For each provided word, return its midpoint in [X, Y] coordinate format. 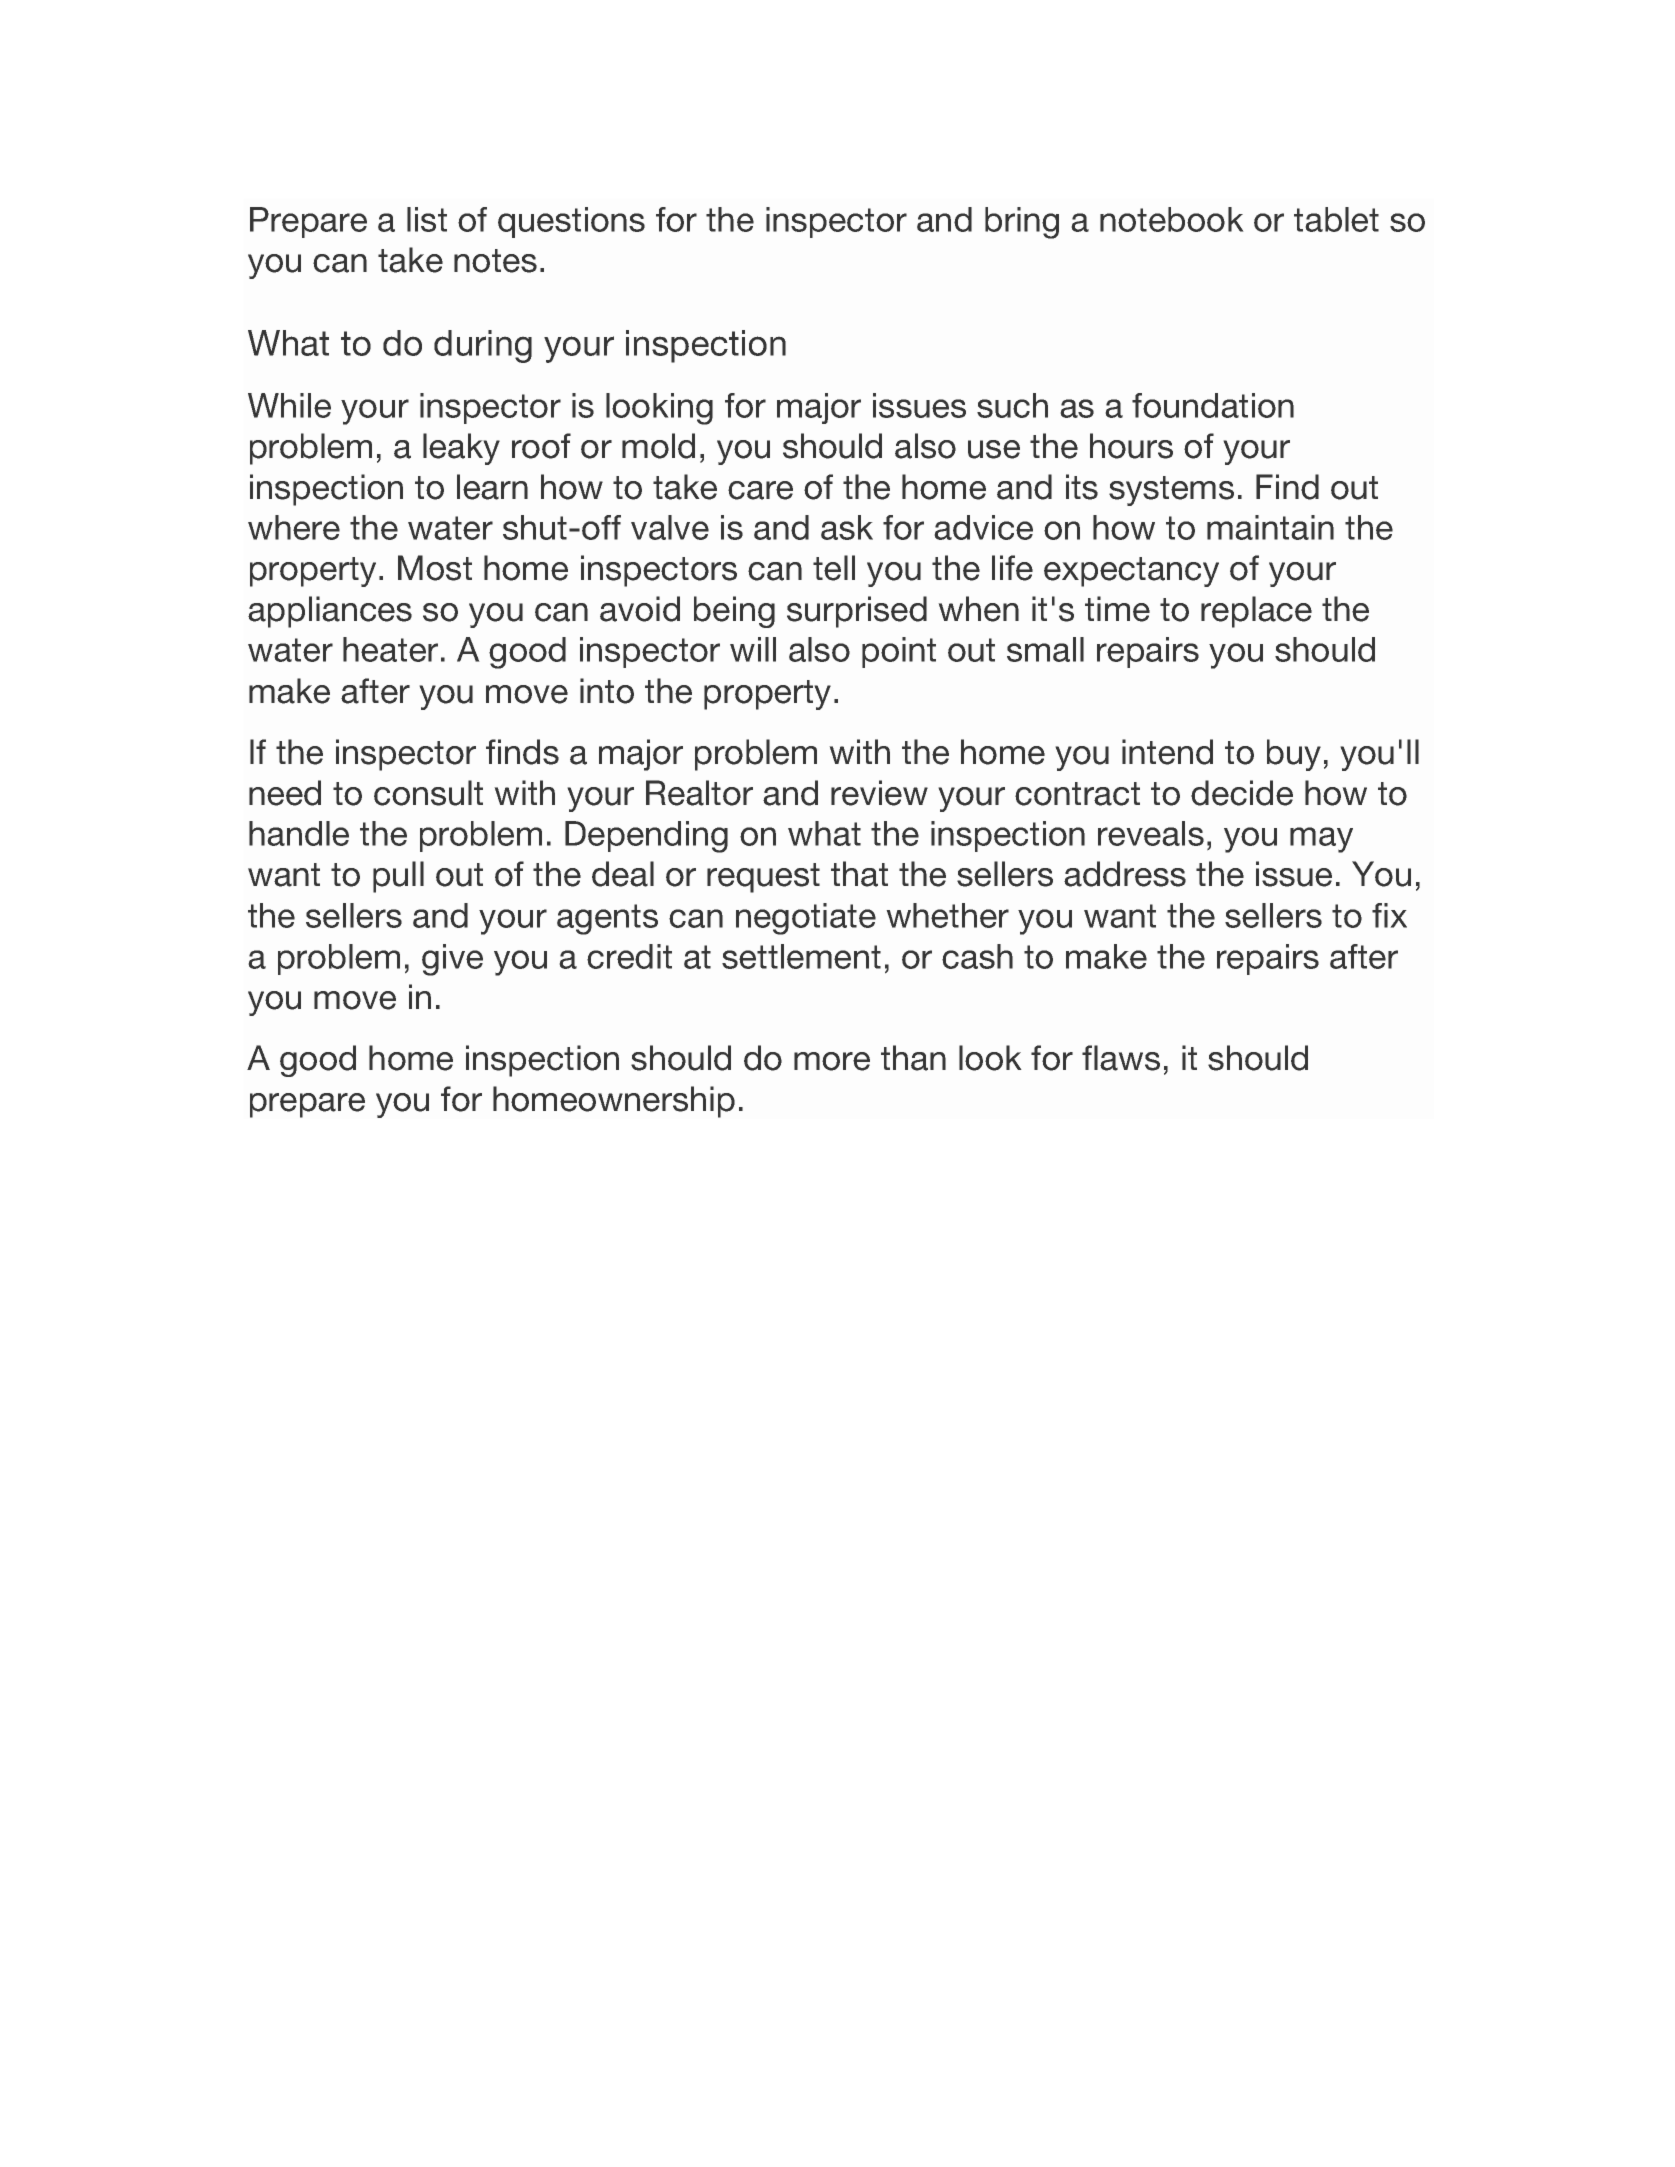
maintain [1270, 527]
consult [428, 793]
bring [1022, 223]
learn [492, 487]
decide [1242, 793]
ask [847, 527]
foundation [1213, 405]
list [427, 219]
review [879, 793]
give [452, 960]
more [832, 1061]
